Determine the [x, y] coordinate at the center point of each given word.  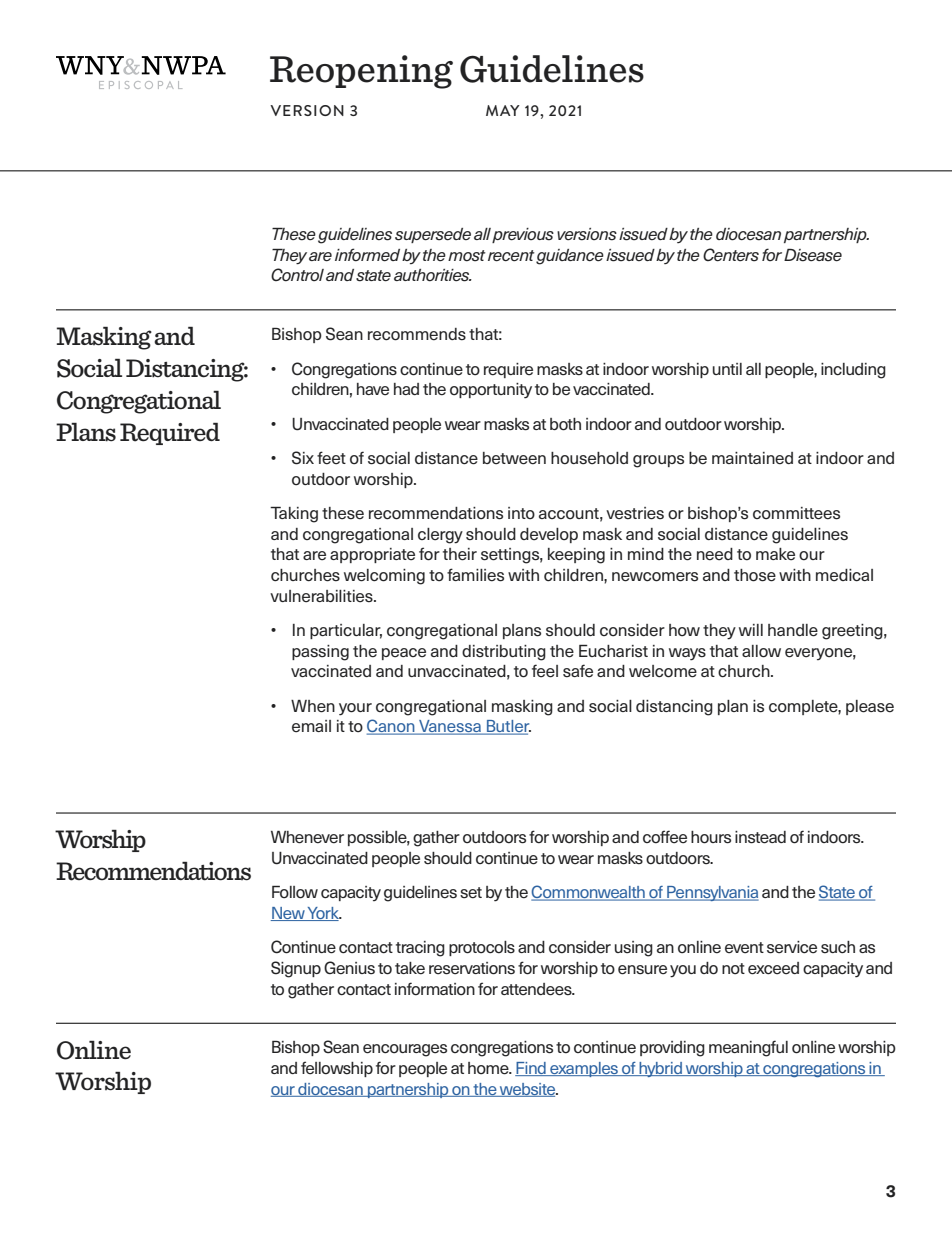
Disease [813, 255]
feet [331, 458]
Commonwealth [589, 893]
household [589, 458]
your [355, 709]
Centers [731, 255]
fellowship [337, 1069]
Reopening [361, 72]
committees [796, 513]
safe [578, 671]
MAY [503, 110]
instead [760, 837]
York [324, 914]
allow [761, 651]
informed [367, 255]
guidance [570, 257]
